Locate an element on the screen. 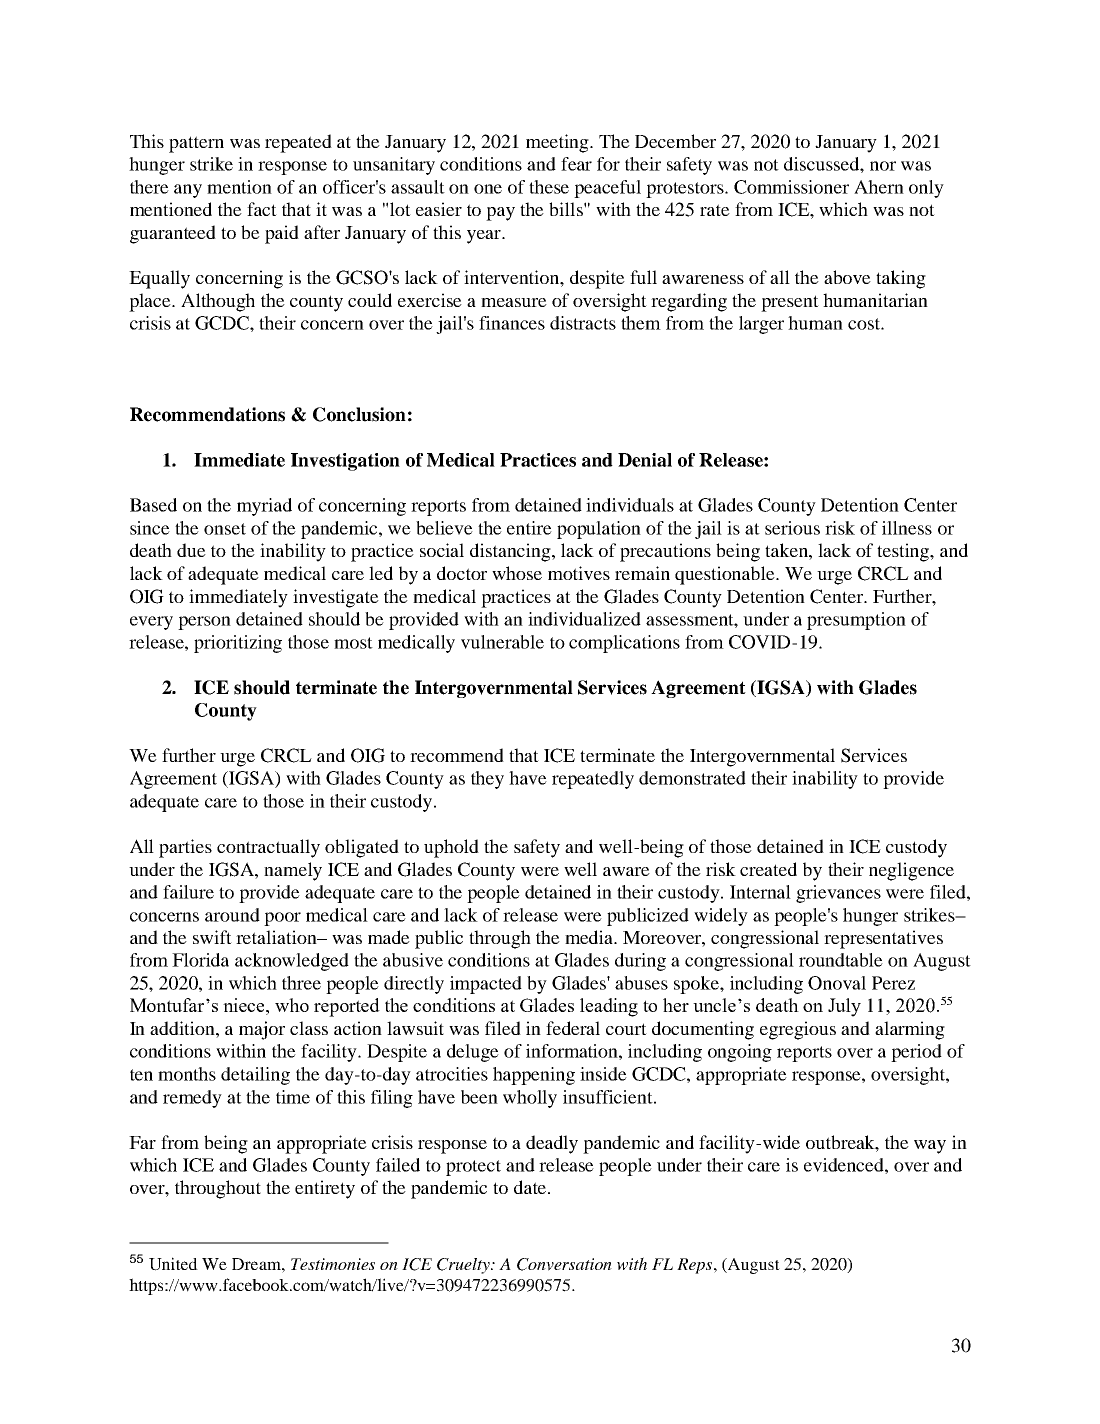  fact is located at coordinates (262, 209).
